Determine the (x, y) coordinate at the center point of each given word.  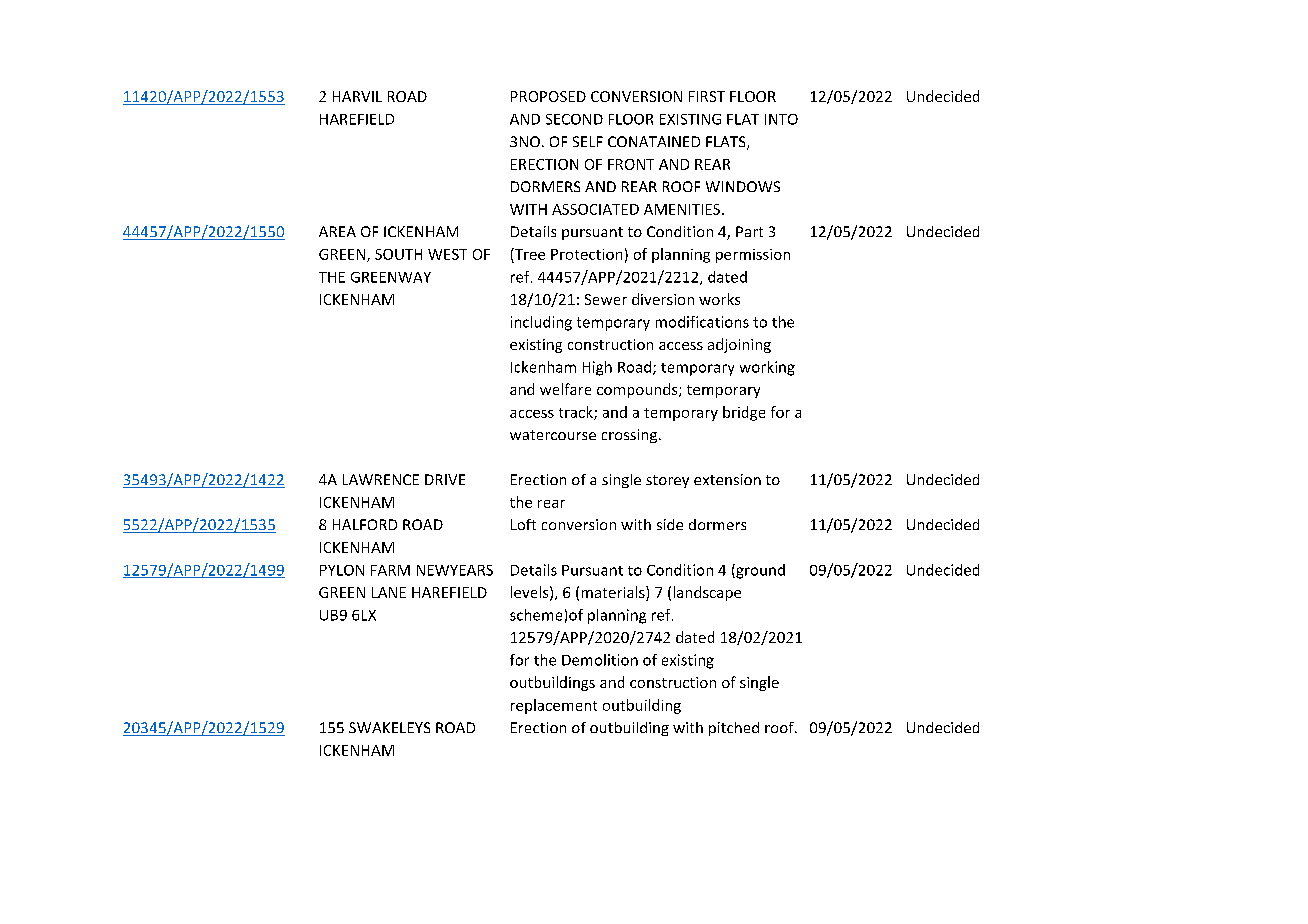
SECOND (574, 119)
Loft (523, 524)
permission (753, 256)
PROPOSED (548, 96)
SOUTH (398, 254)
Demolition (600, 660)
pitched (734, 729)
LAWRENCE (381, 479)
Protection (586, 254)
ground (759, 571)
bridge (744, 413)
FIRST (707, 96)
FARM (390, 570)
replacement (554, 706)
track (577, 413)
